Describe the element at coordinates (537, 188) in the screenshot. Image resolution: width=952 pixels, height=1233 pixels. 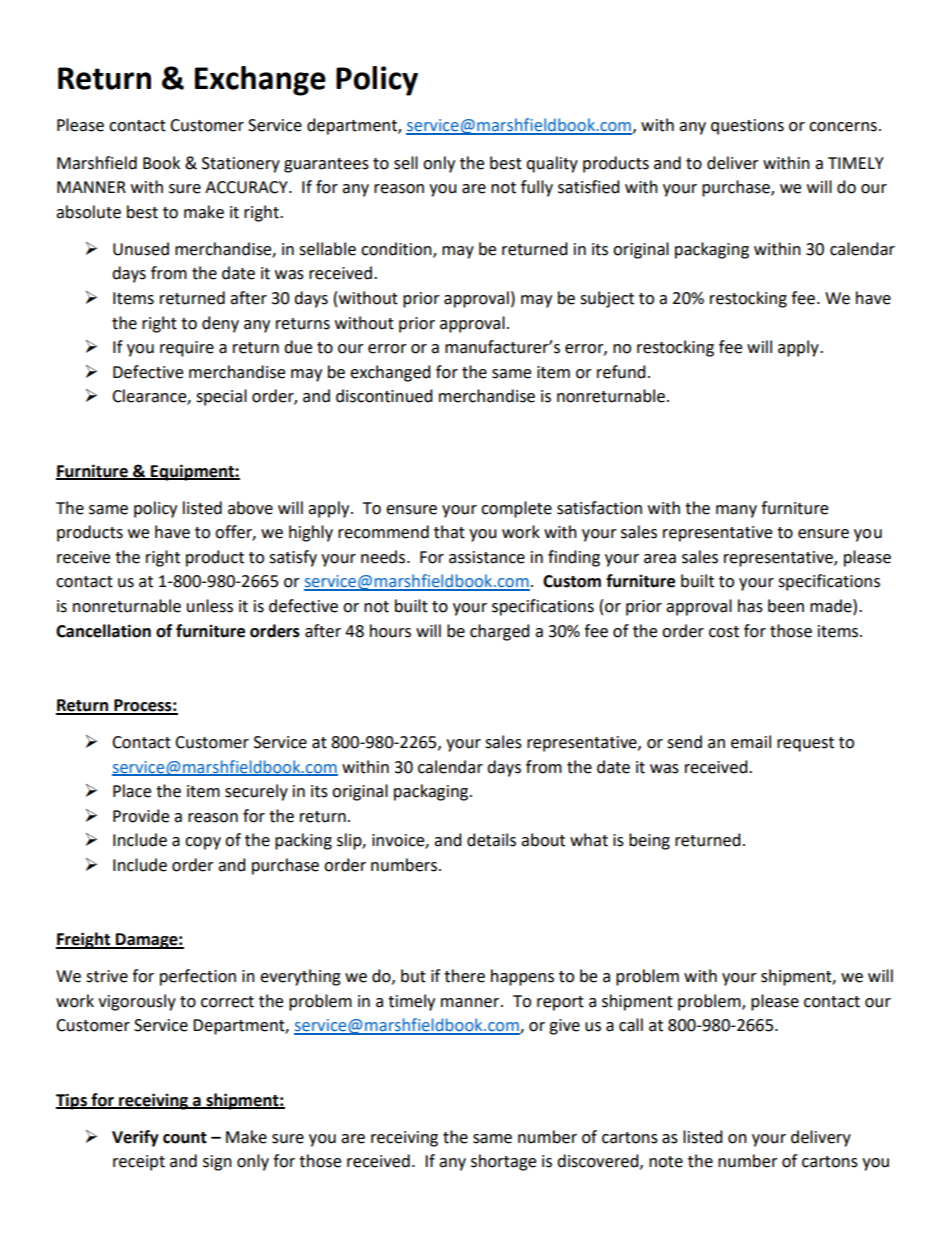
I see `fully` at that location.
